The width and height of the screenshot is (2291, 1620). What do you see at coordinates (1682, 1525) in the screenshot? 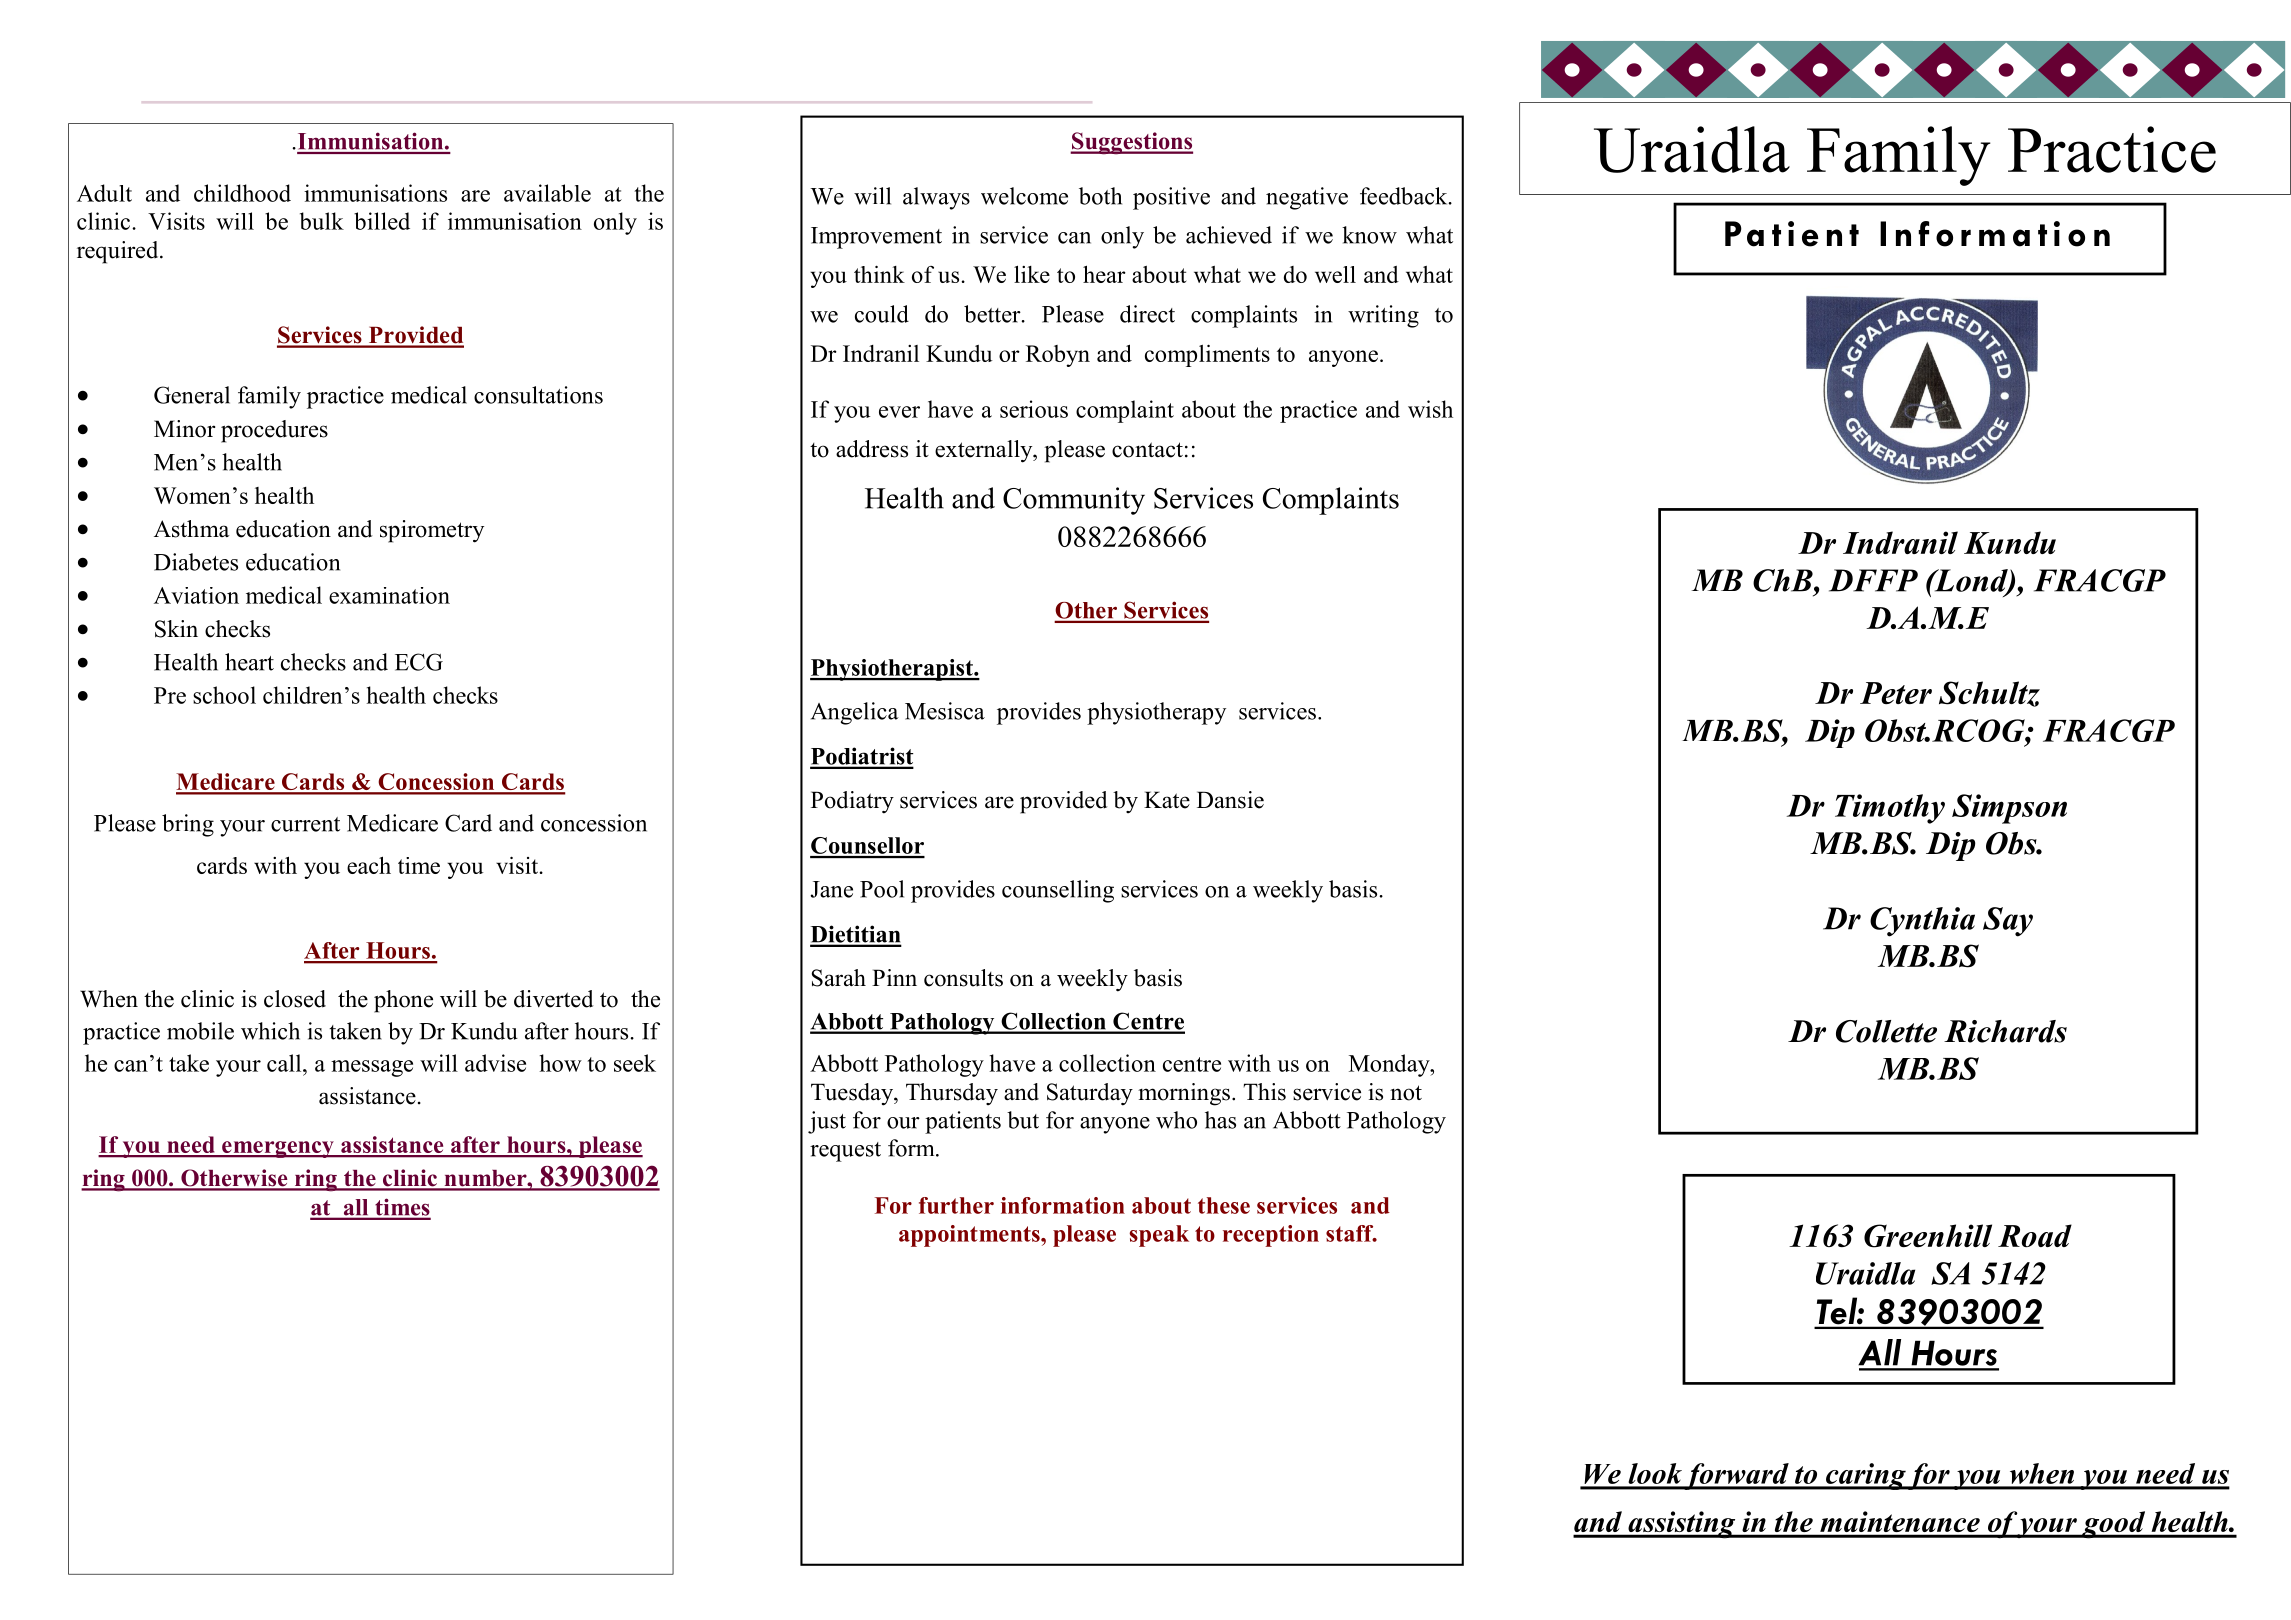
I see `assisting` at bounding box center [1682, 1525].
